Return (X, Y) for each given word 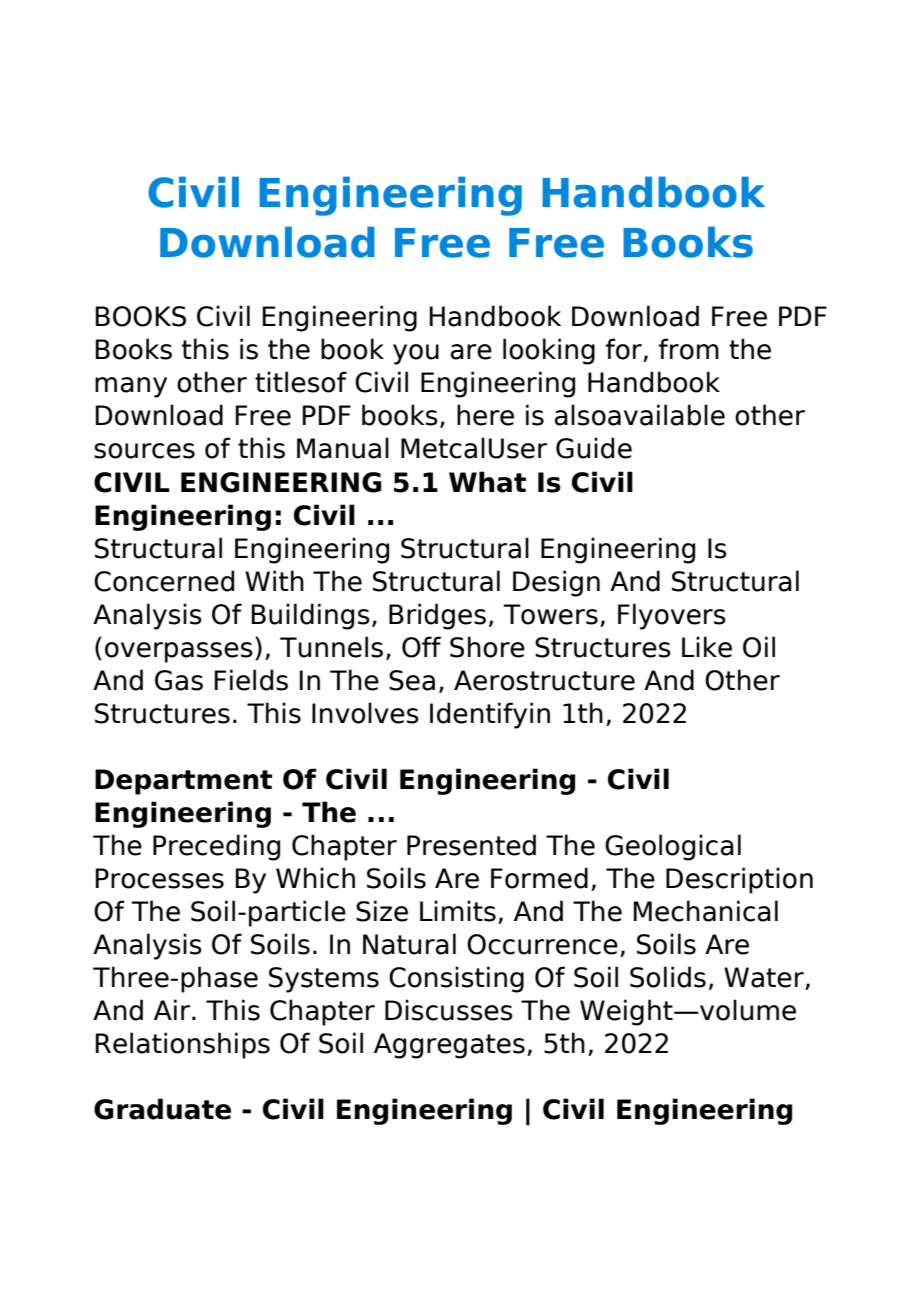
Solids (668, 977)
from (689, 349)
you (416, 354)
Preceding (216, 847)
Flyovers (672, 616)
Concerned (164, 581)
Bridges (437, 616)
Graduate (162, 1109)
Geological (673, 847)
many (131, 387)
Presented (471, 845)
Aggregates (449, 1046)
